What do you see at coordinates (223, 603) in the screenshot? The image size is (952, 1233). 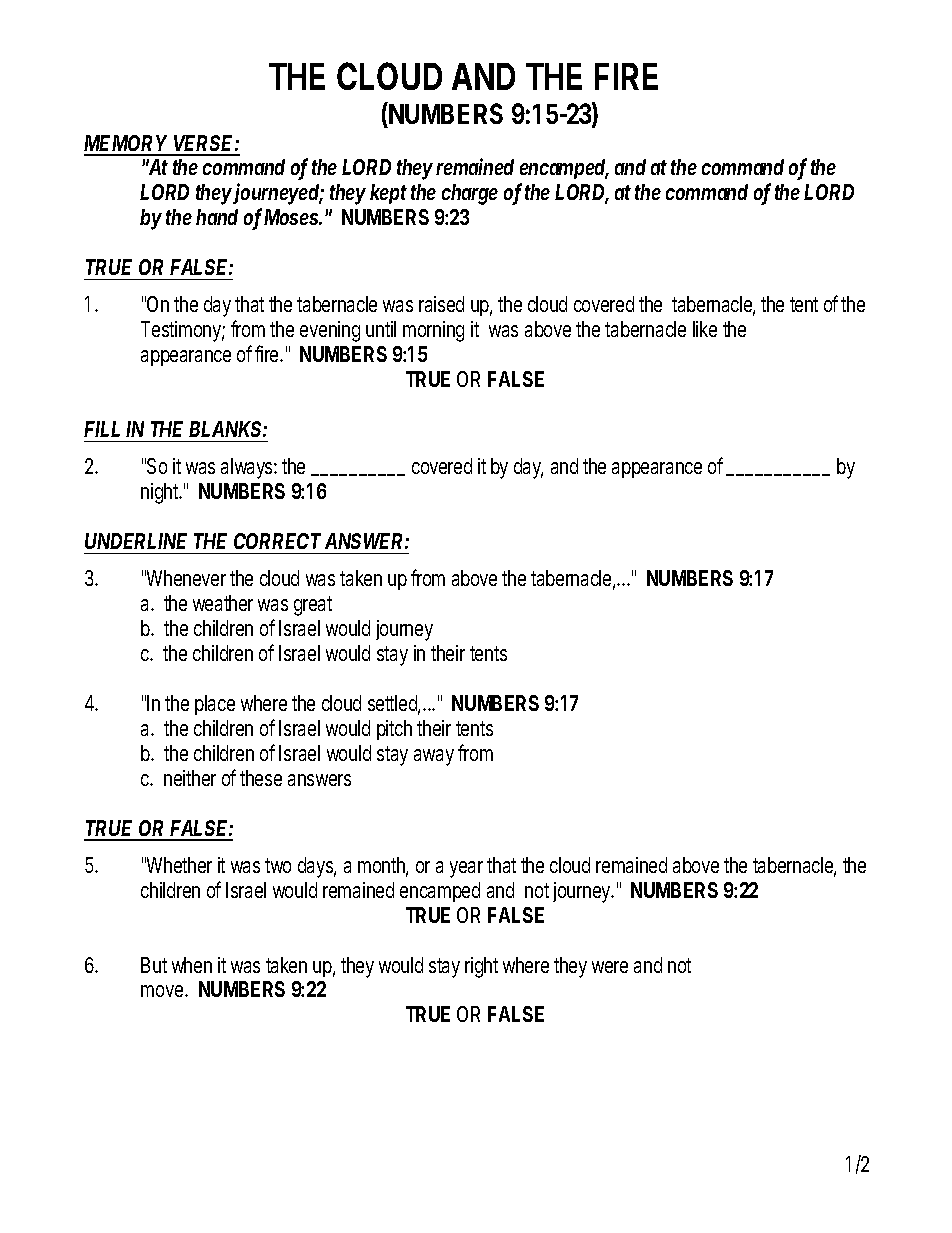 I see `weather` at bounding box center [223, 603].
